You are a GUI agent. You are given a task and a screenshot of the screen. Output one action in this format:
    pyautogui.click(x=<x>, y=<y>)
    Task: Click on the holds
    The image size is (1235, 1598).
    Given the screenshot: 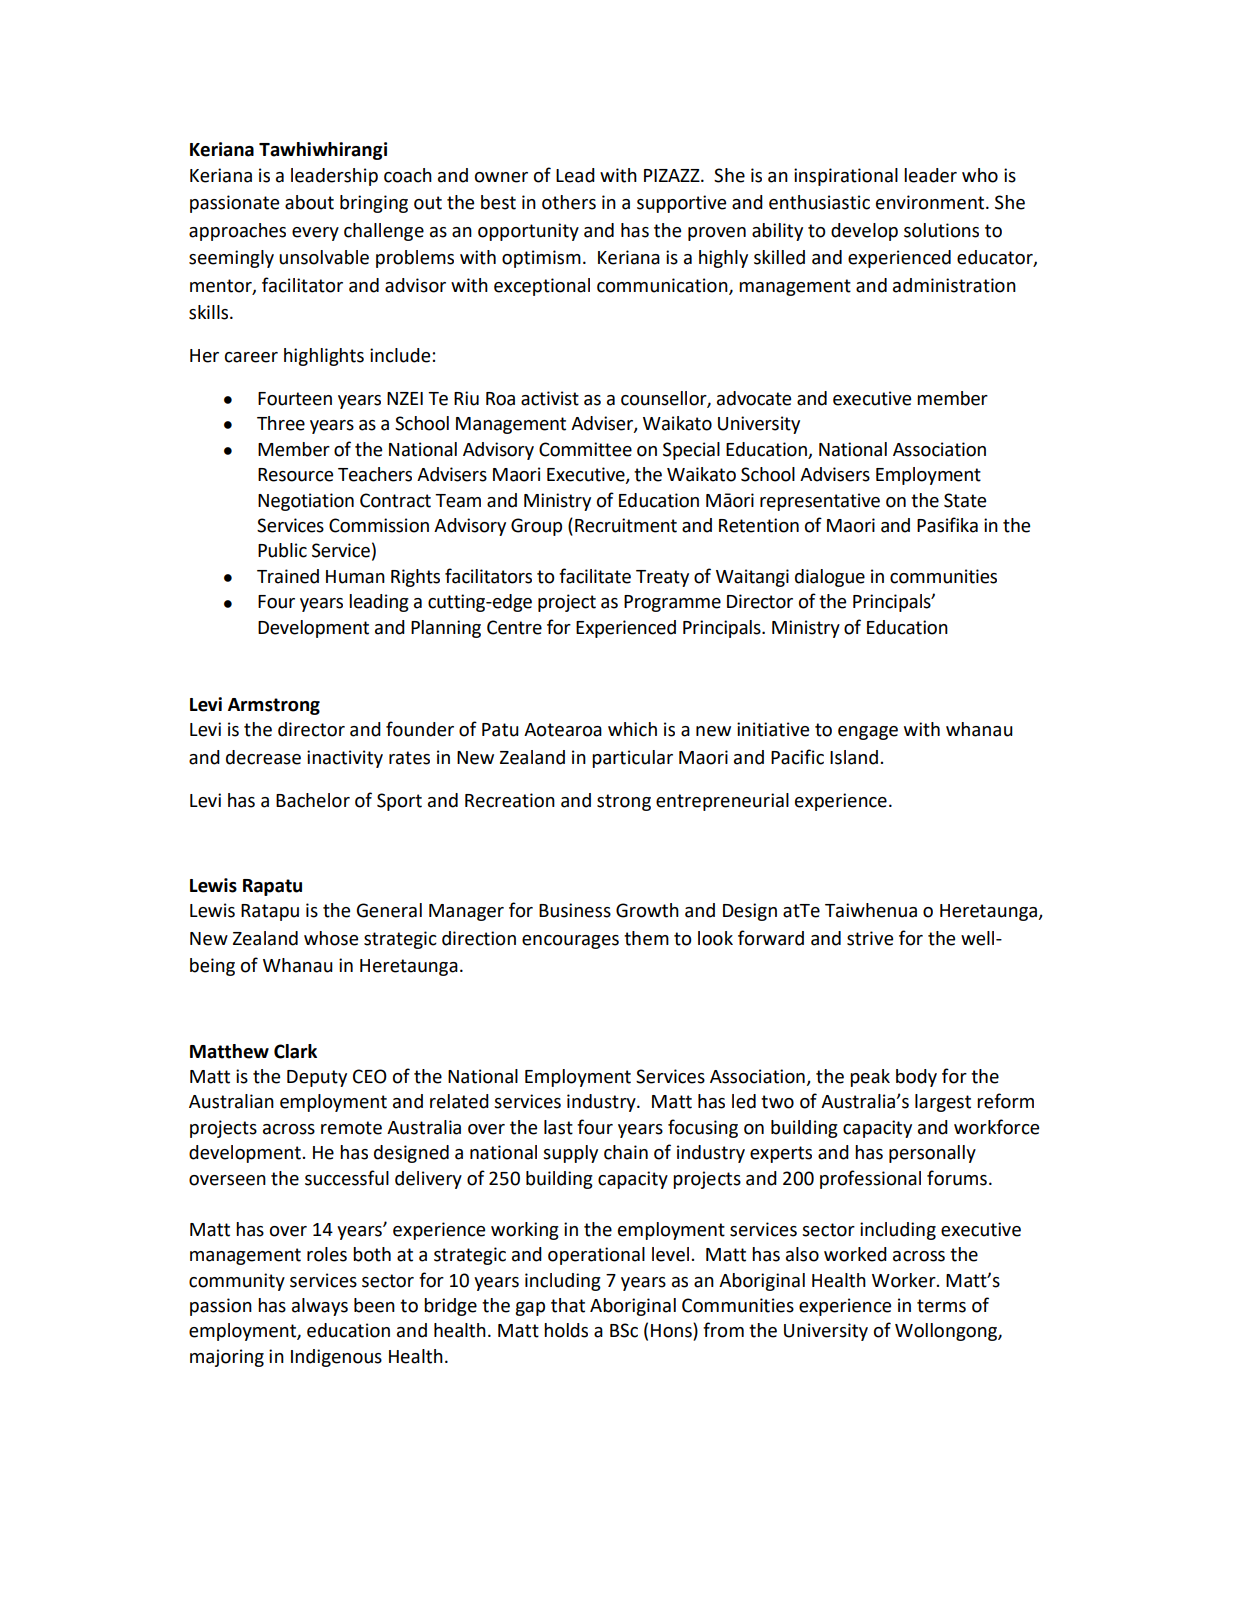 What is the action you would take?
    pyautogui.click(x=566, y=1330)
